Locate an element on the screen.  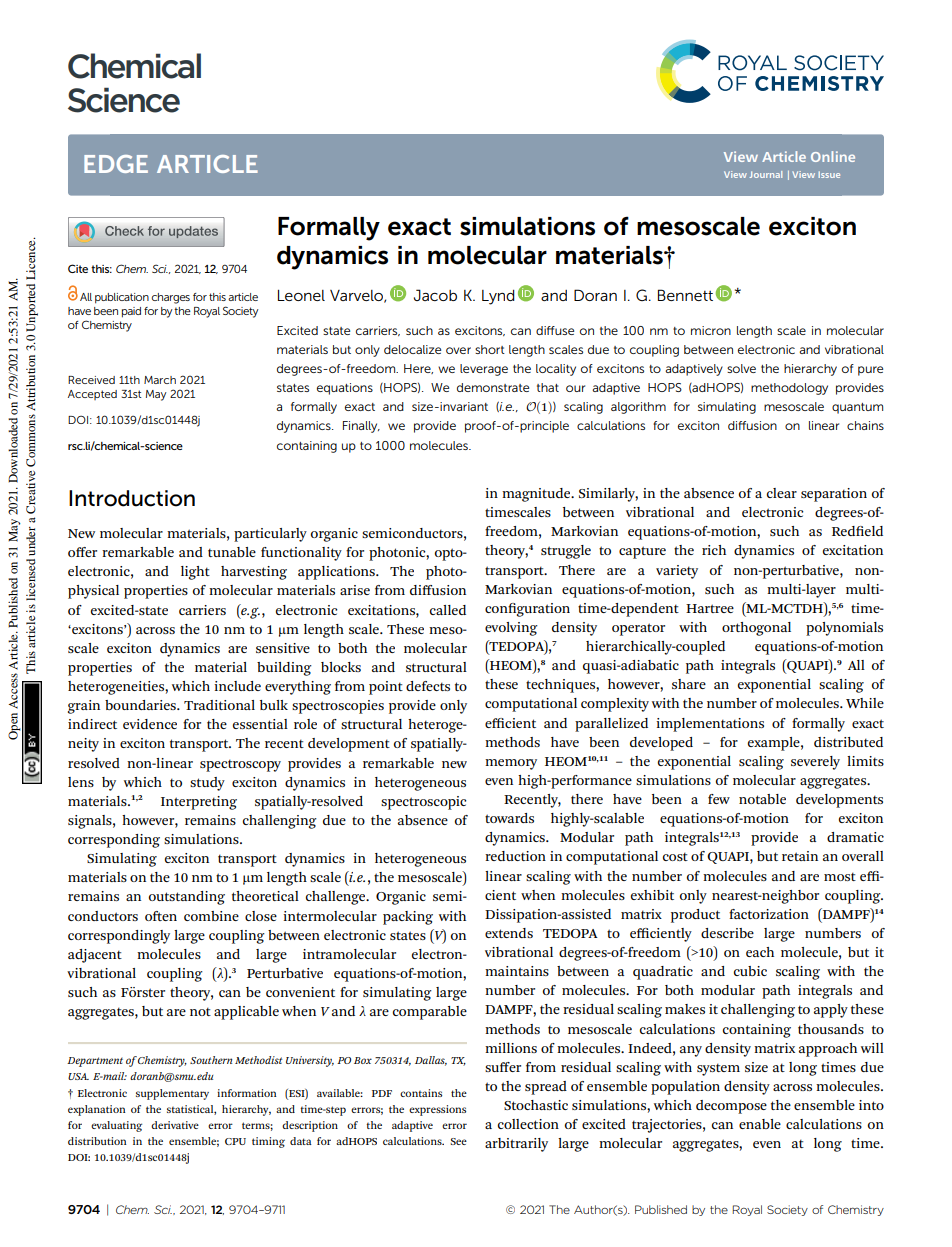
EDGE is located at coordinates (116, 164).
